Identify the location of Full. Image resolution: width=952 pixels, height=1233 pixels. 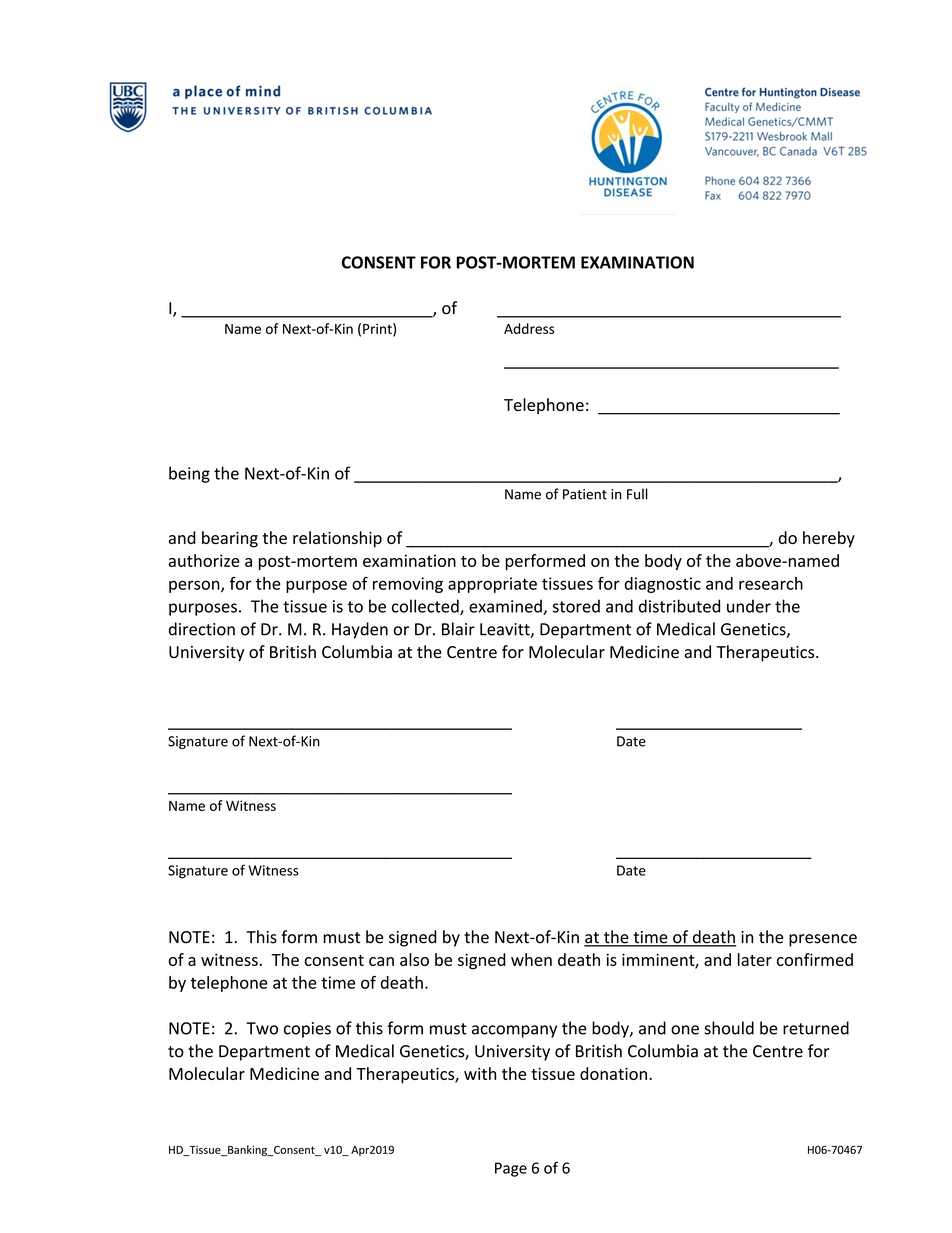
(637, 494).
